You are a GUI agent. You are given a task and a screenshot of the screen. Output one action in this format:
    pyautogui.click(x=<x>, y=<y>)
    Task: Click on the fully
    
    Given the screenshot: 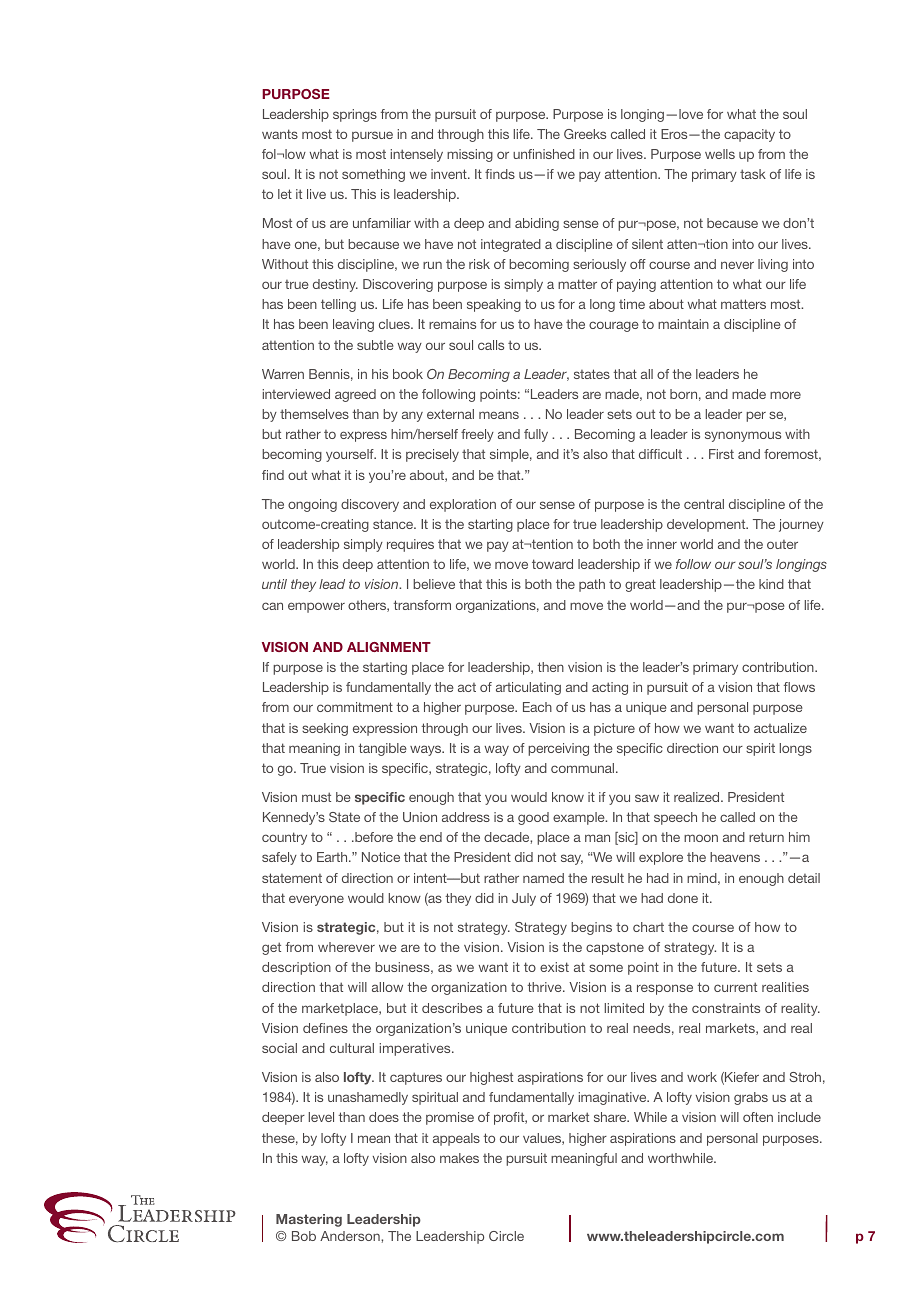 What is the action you would take?
    pyautogui.click(x=536, y=435)
